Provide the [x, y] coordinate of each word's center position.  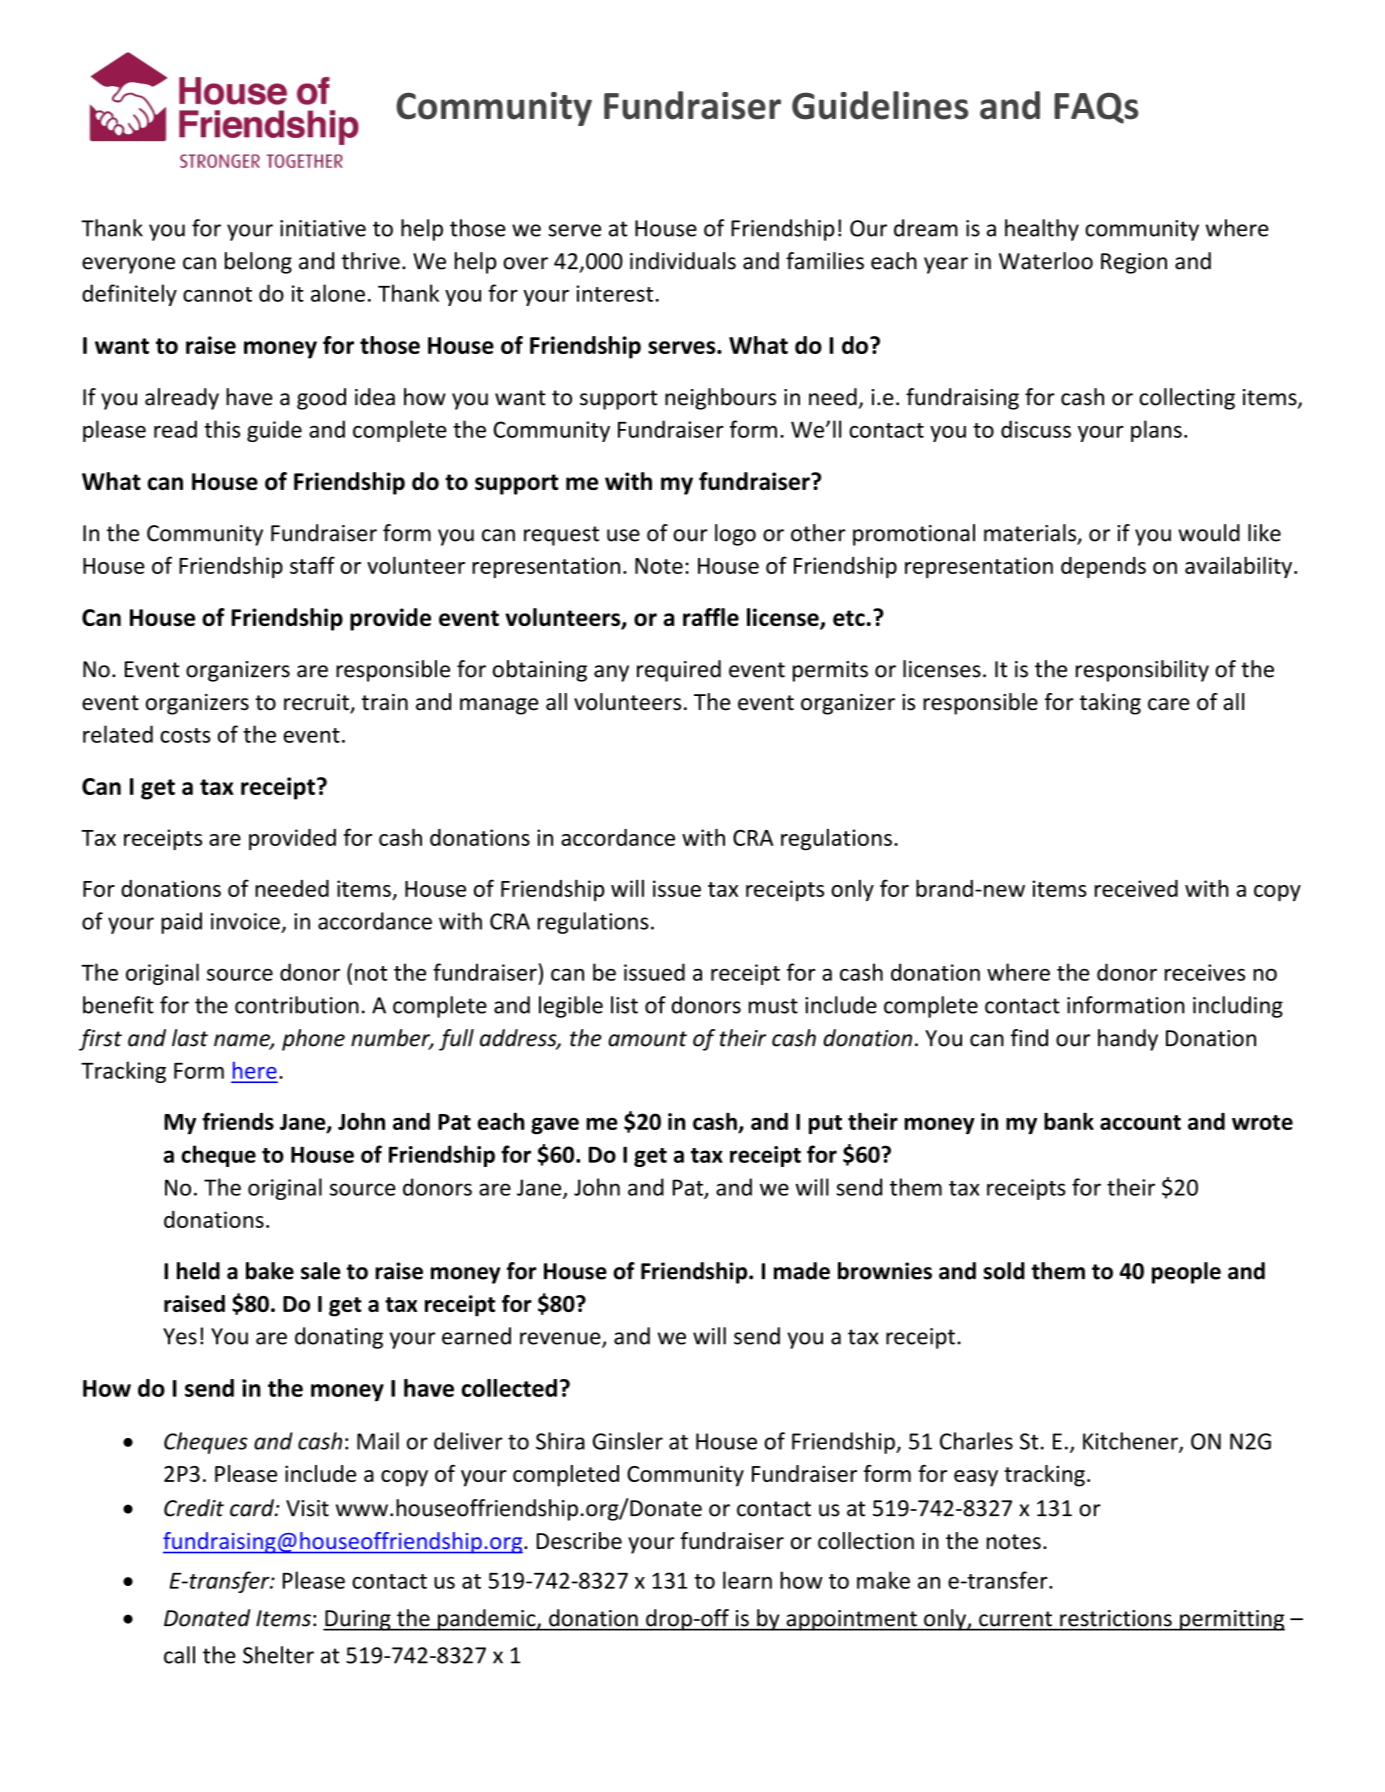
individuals [683, 261]
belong [258, 263]
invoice [245, 921]
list [624, 1005]
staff [312, 565]
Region [1134, 263]
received [1136, 888]
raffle [711, 617]
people [1186, 1273]
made [802, 1271]
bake [270, 1271]
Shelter [278, 1655]
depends [1103, 567]
